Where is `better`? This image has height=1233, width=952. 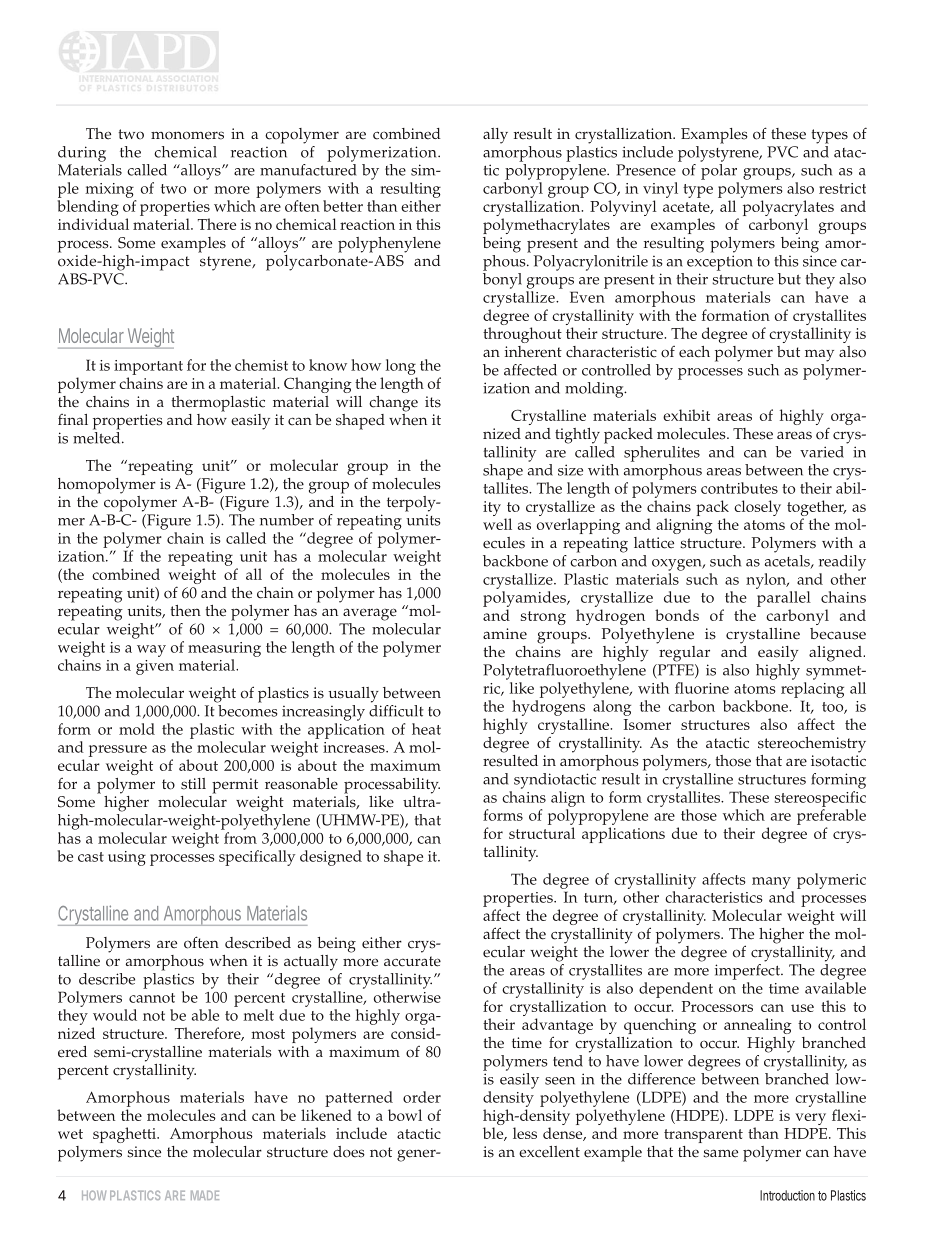 better is located at coordinates (343, 206).
